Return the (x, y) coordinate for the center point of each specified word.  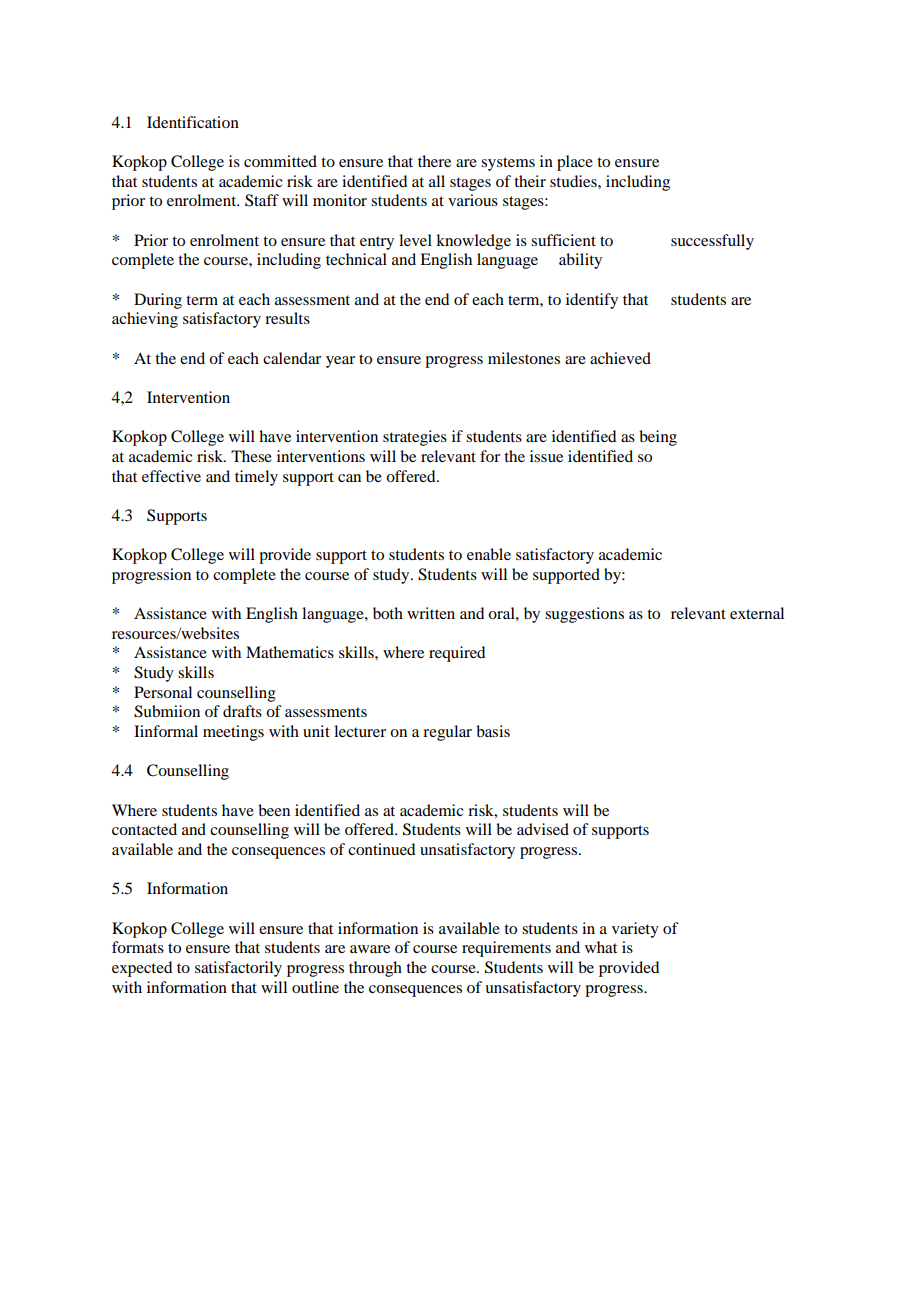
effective (171, 476)
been (274, 810)
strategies (415, 438)
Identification (193, 122)
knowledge (473, 242)
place (575, 163)
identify (592, 301)
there (434, 161)
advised (543, 829)
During (158, 301)
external (757, 613)
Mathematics (290, 652)
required (457, 654)
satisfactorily (238, 969)
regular (447, 733)
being (658, 438)
